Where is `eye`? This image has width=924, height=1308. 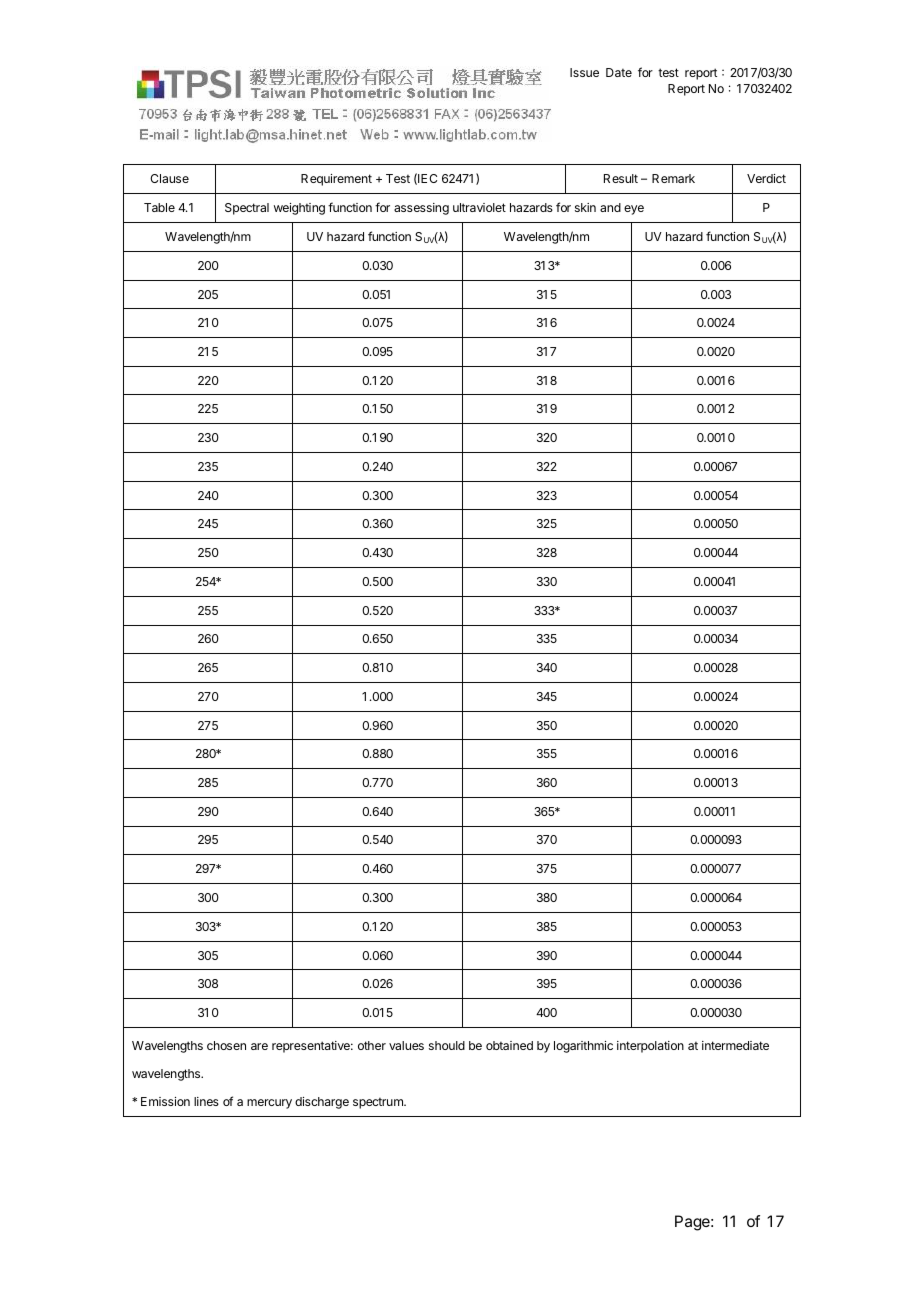
eye is located at coordinates (634, 210).
